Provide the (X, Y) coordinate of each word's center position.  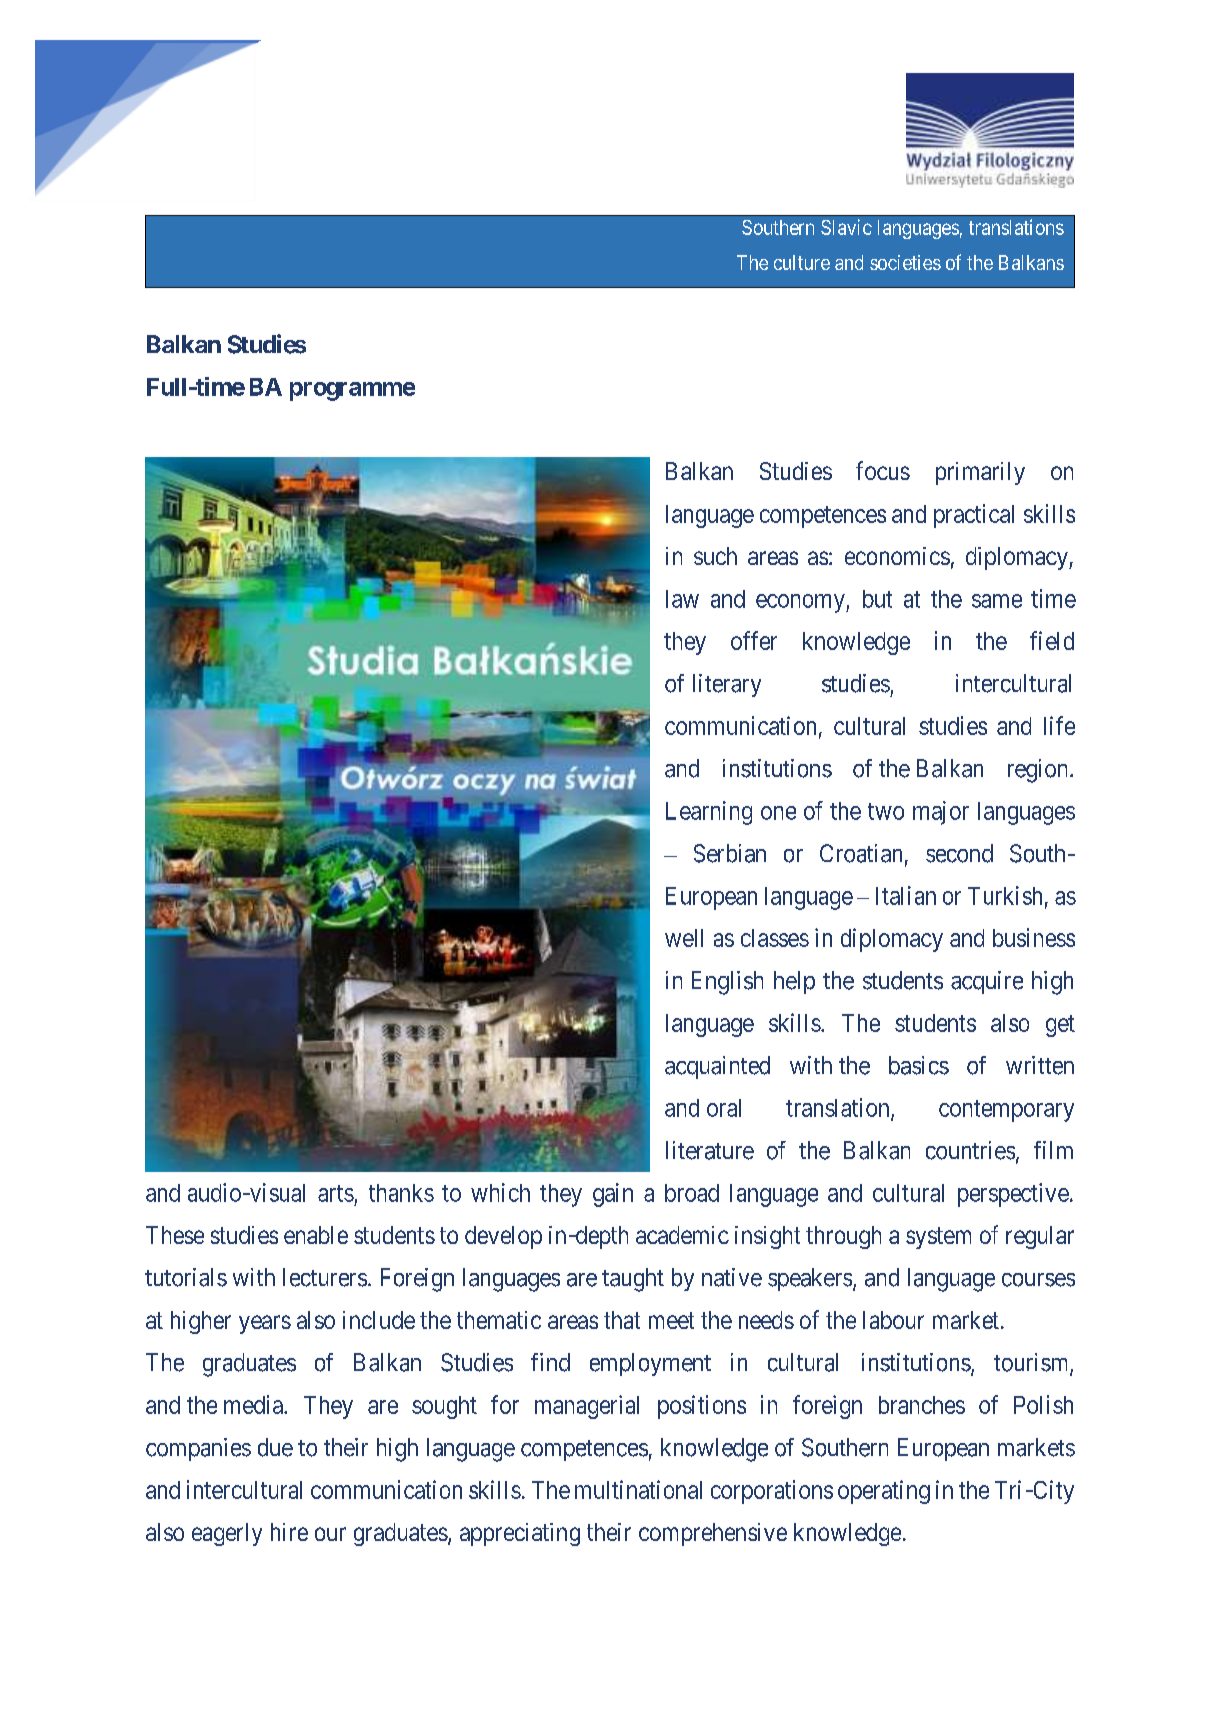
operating (884, 1492)
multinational (638, 1489)
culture (802, 262)
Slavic (846, 227)
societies (905, 262)
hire (289, 1532)
